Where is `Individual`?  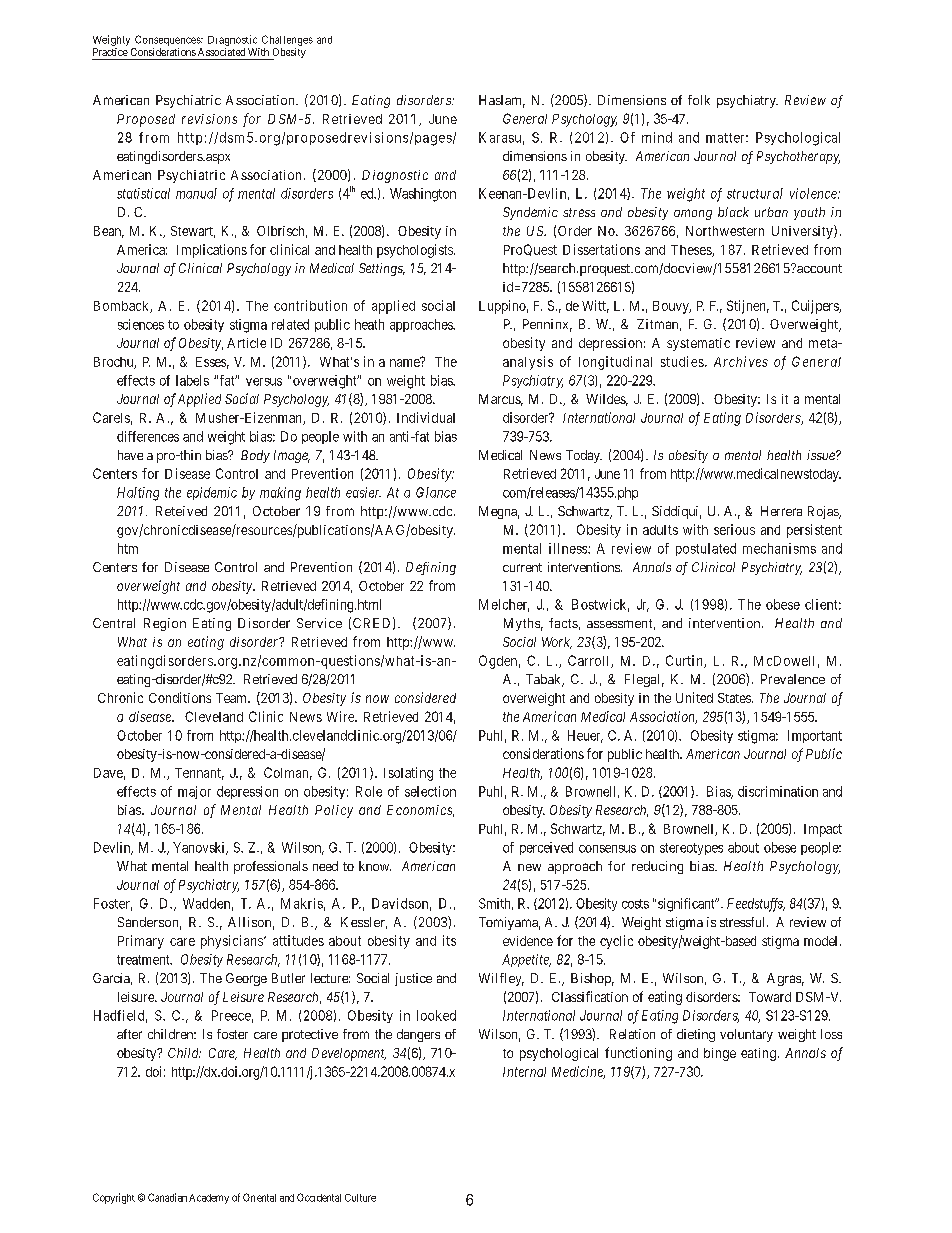 Individual is located at coordinates (426, 417).
